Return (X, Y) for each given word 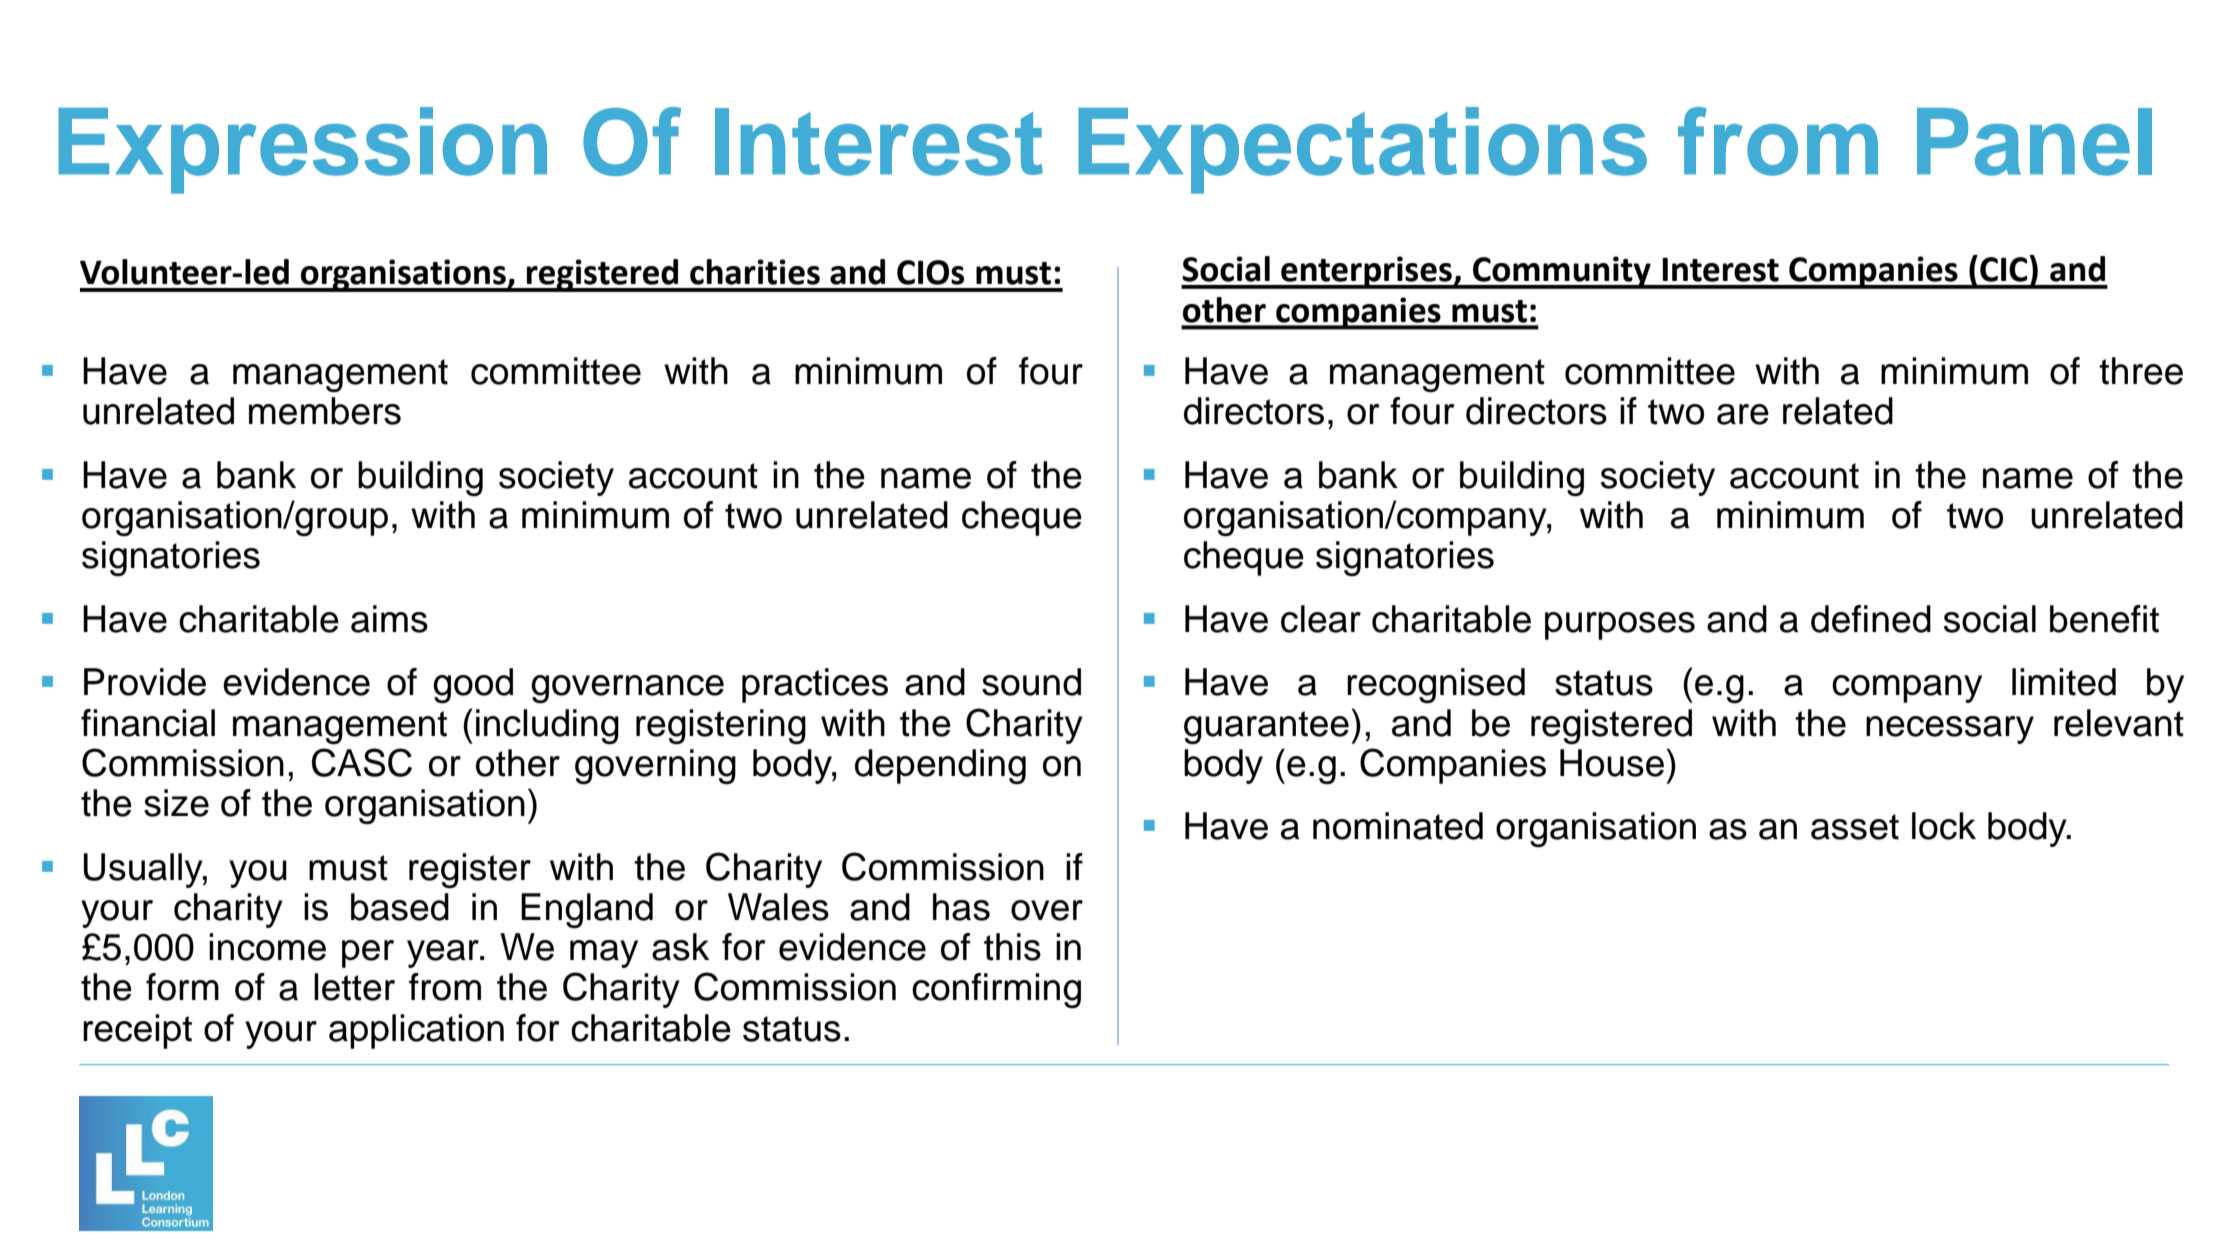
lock (1944, 826)
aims (389, 619)
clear (1321, 619)
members (325, 411)
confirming (996, 990)
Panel (2034, 142)
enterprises (1366, 272)
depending (940, 766)
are (1743, 414)
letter (354, 987)
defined (1871, 619)
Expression (302, 150)
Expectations (1362, 150)
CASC (362, 762)
